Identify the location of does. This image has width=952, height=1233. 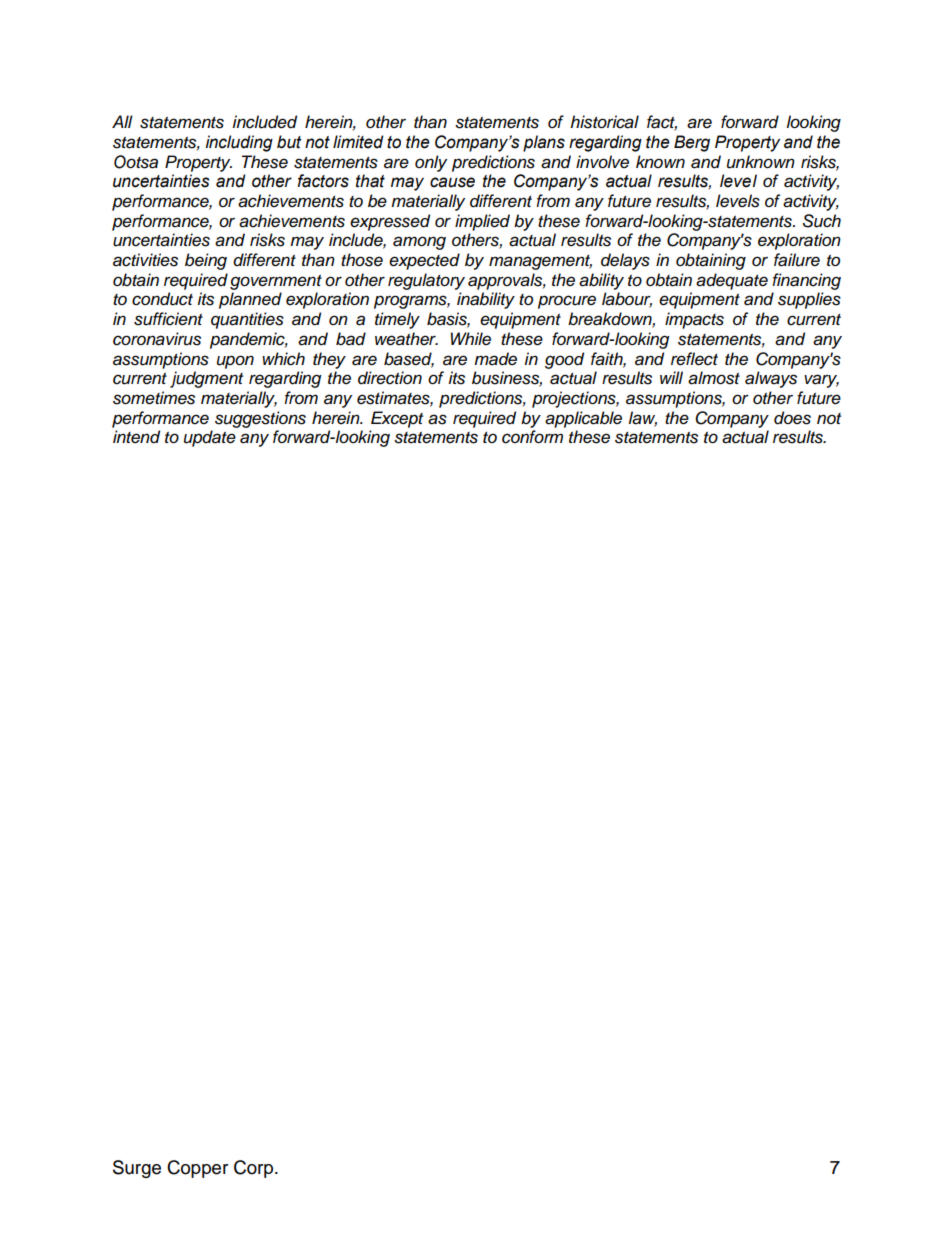
(792, 418).
